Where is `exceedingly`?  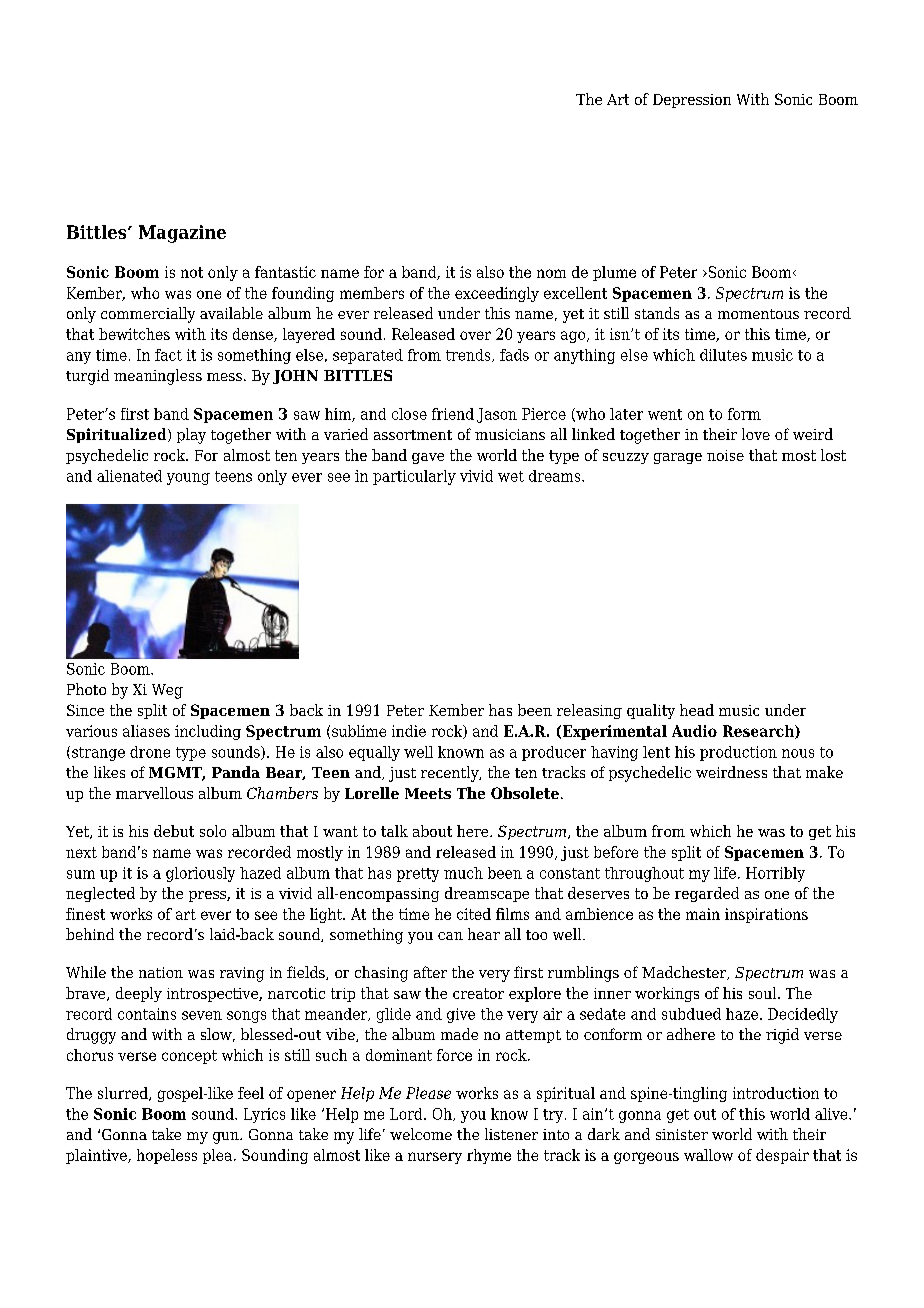
exceedingly is located at coordinates (497, 294).
